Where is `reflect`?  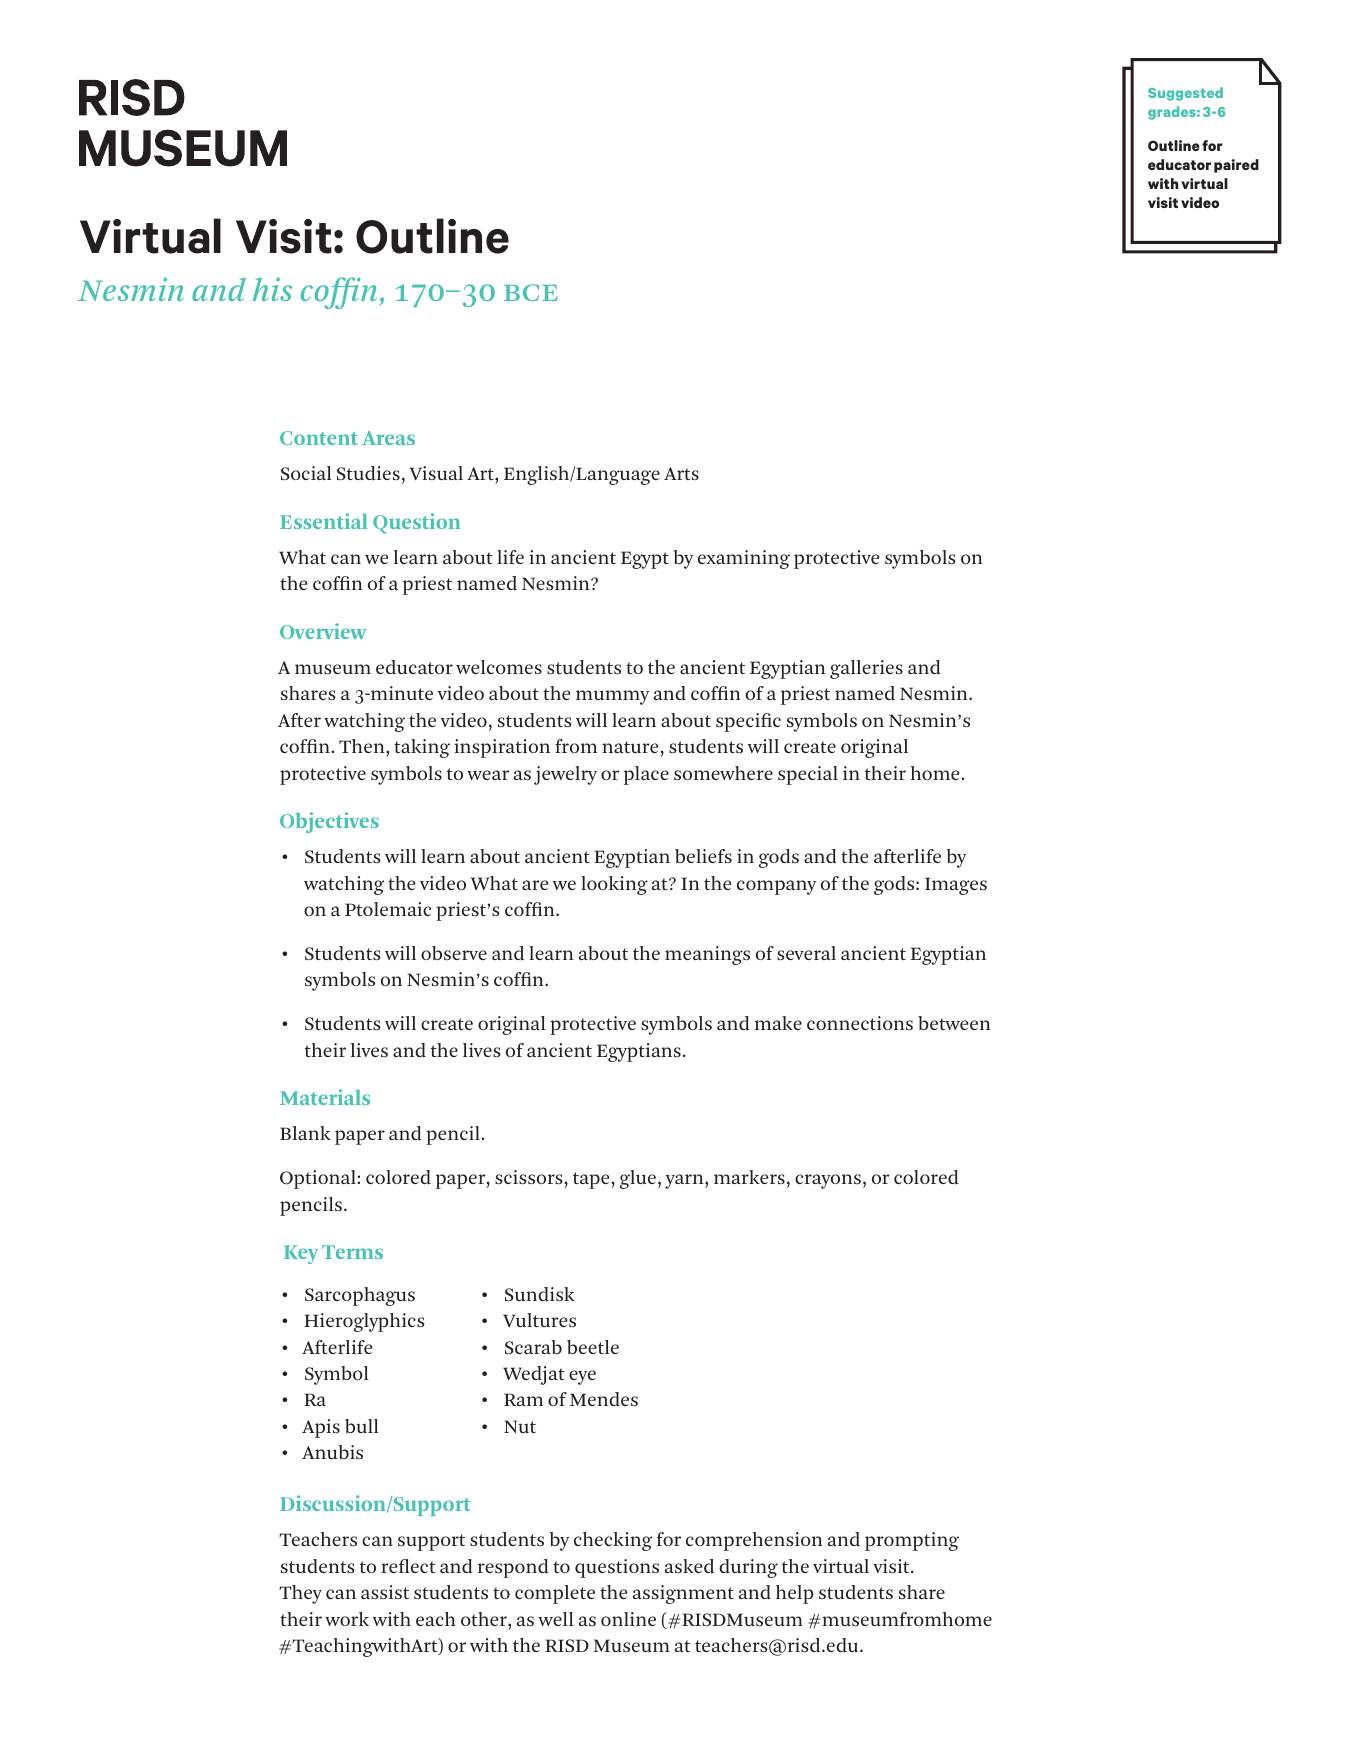 reflect is located at coordinates (408, 1566).
